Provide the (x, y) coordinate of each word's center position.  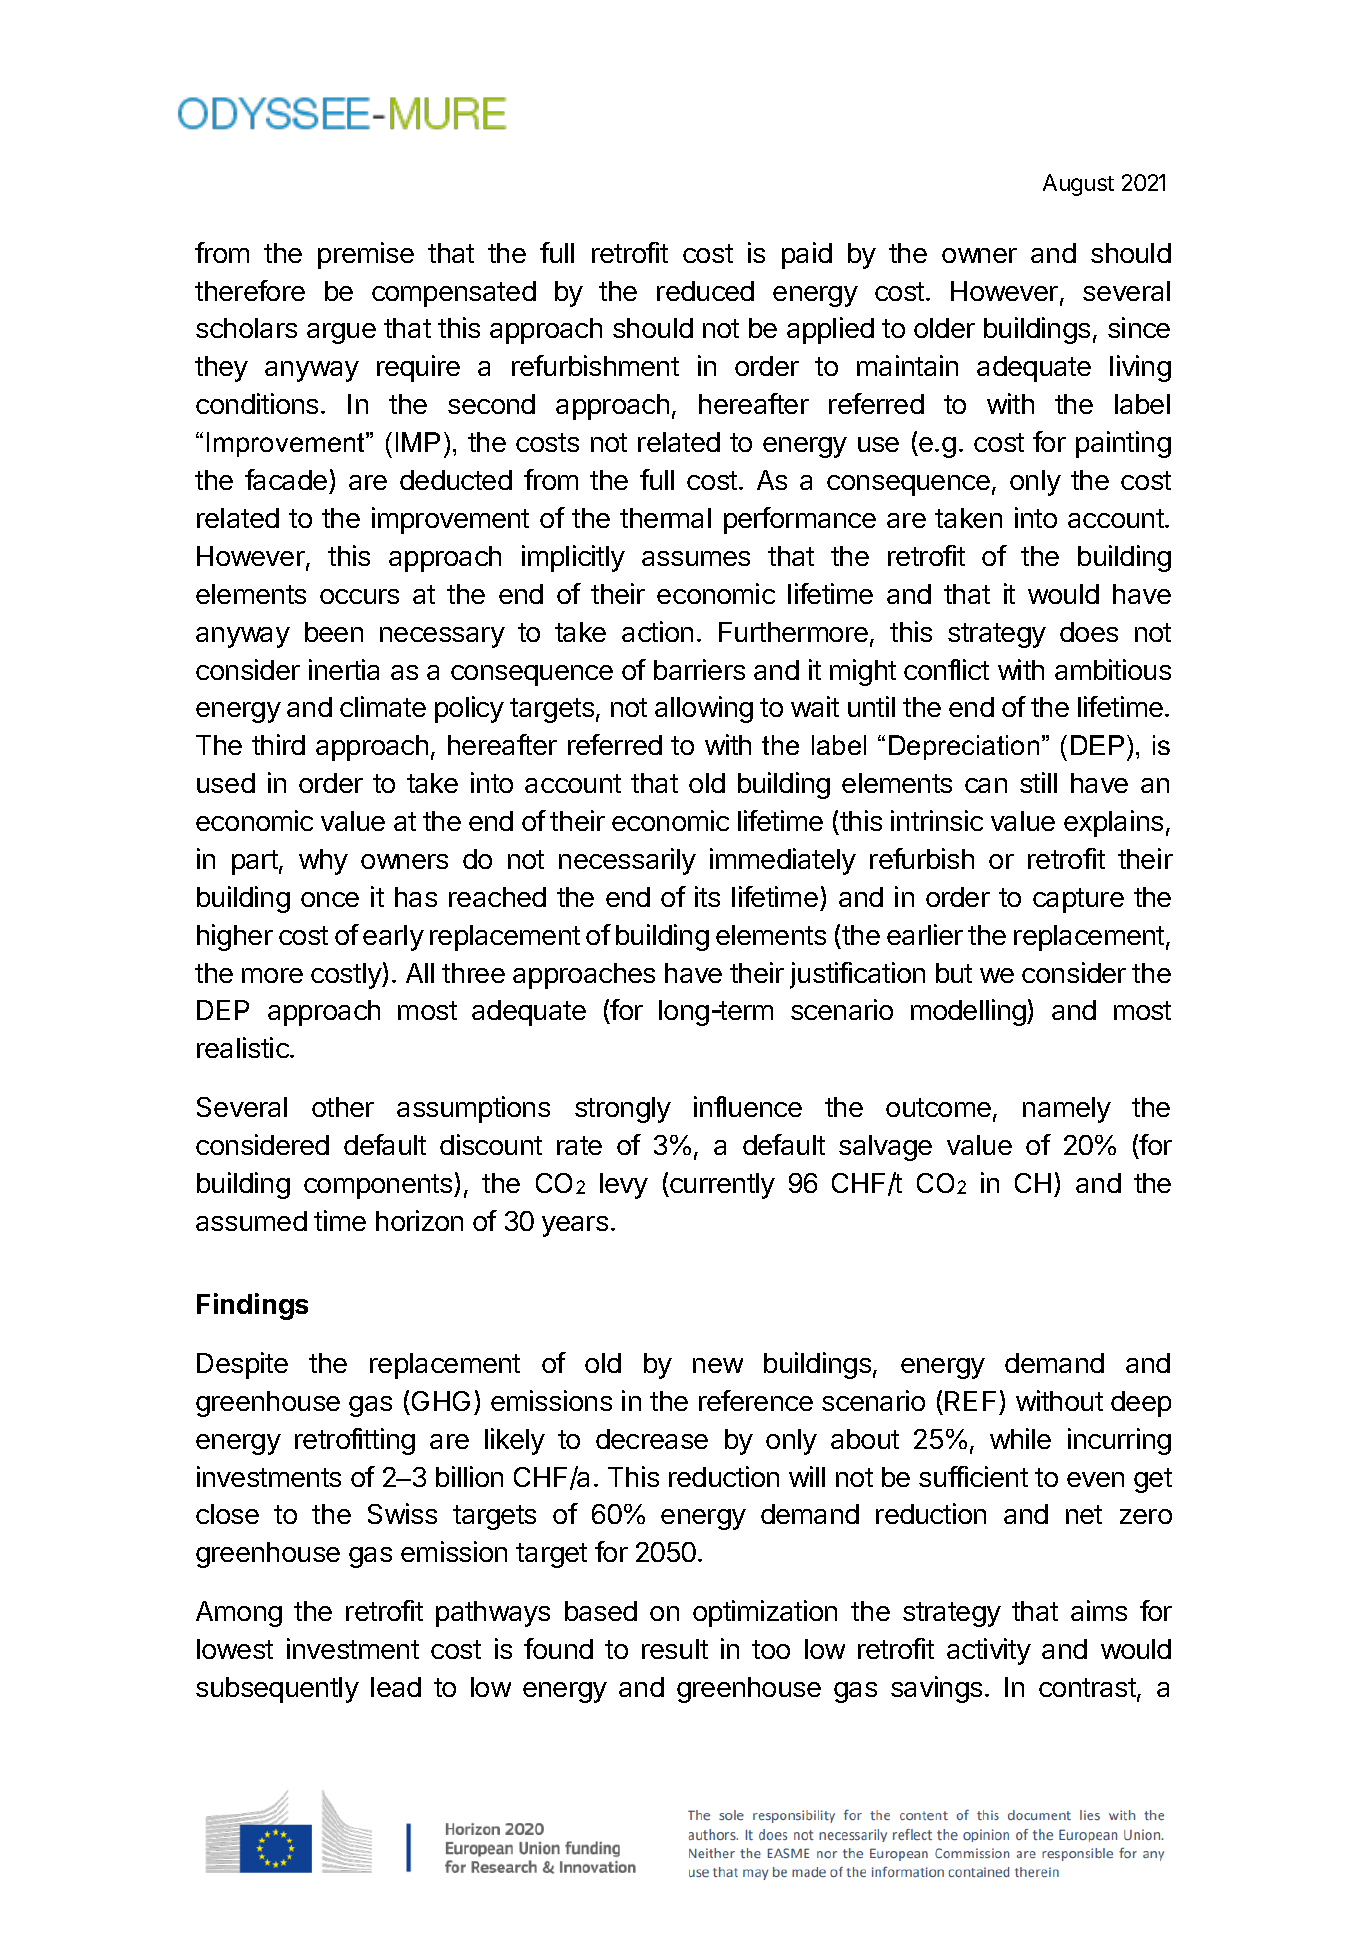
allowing (704, 709)
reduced (705, 291)
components (379, 1186)
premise (366, 255)
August (1078, 185)
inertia (344, 669)
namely (1067, 1110)
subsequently (277, 1690)
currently (721, 1186)
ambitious (1113, 669)
